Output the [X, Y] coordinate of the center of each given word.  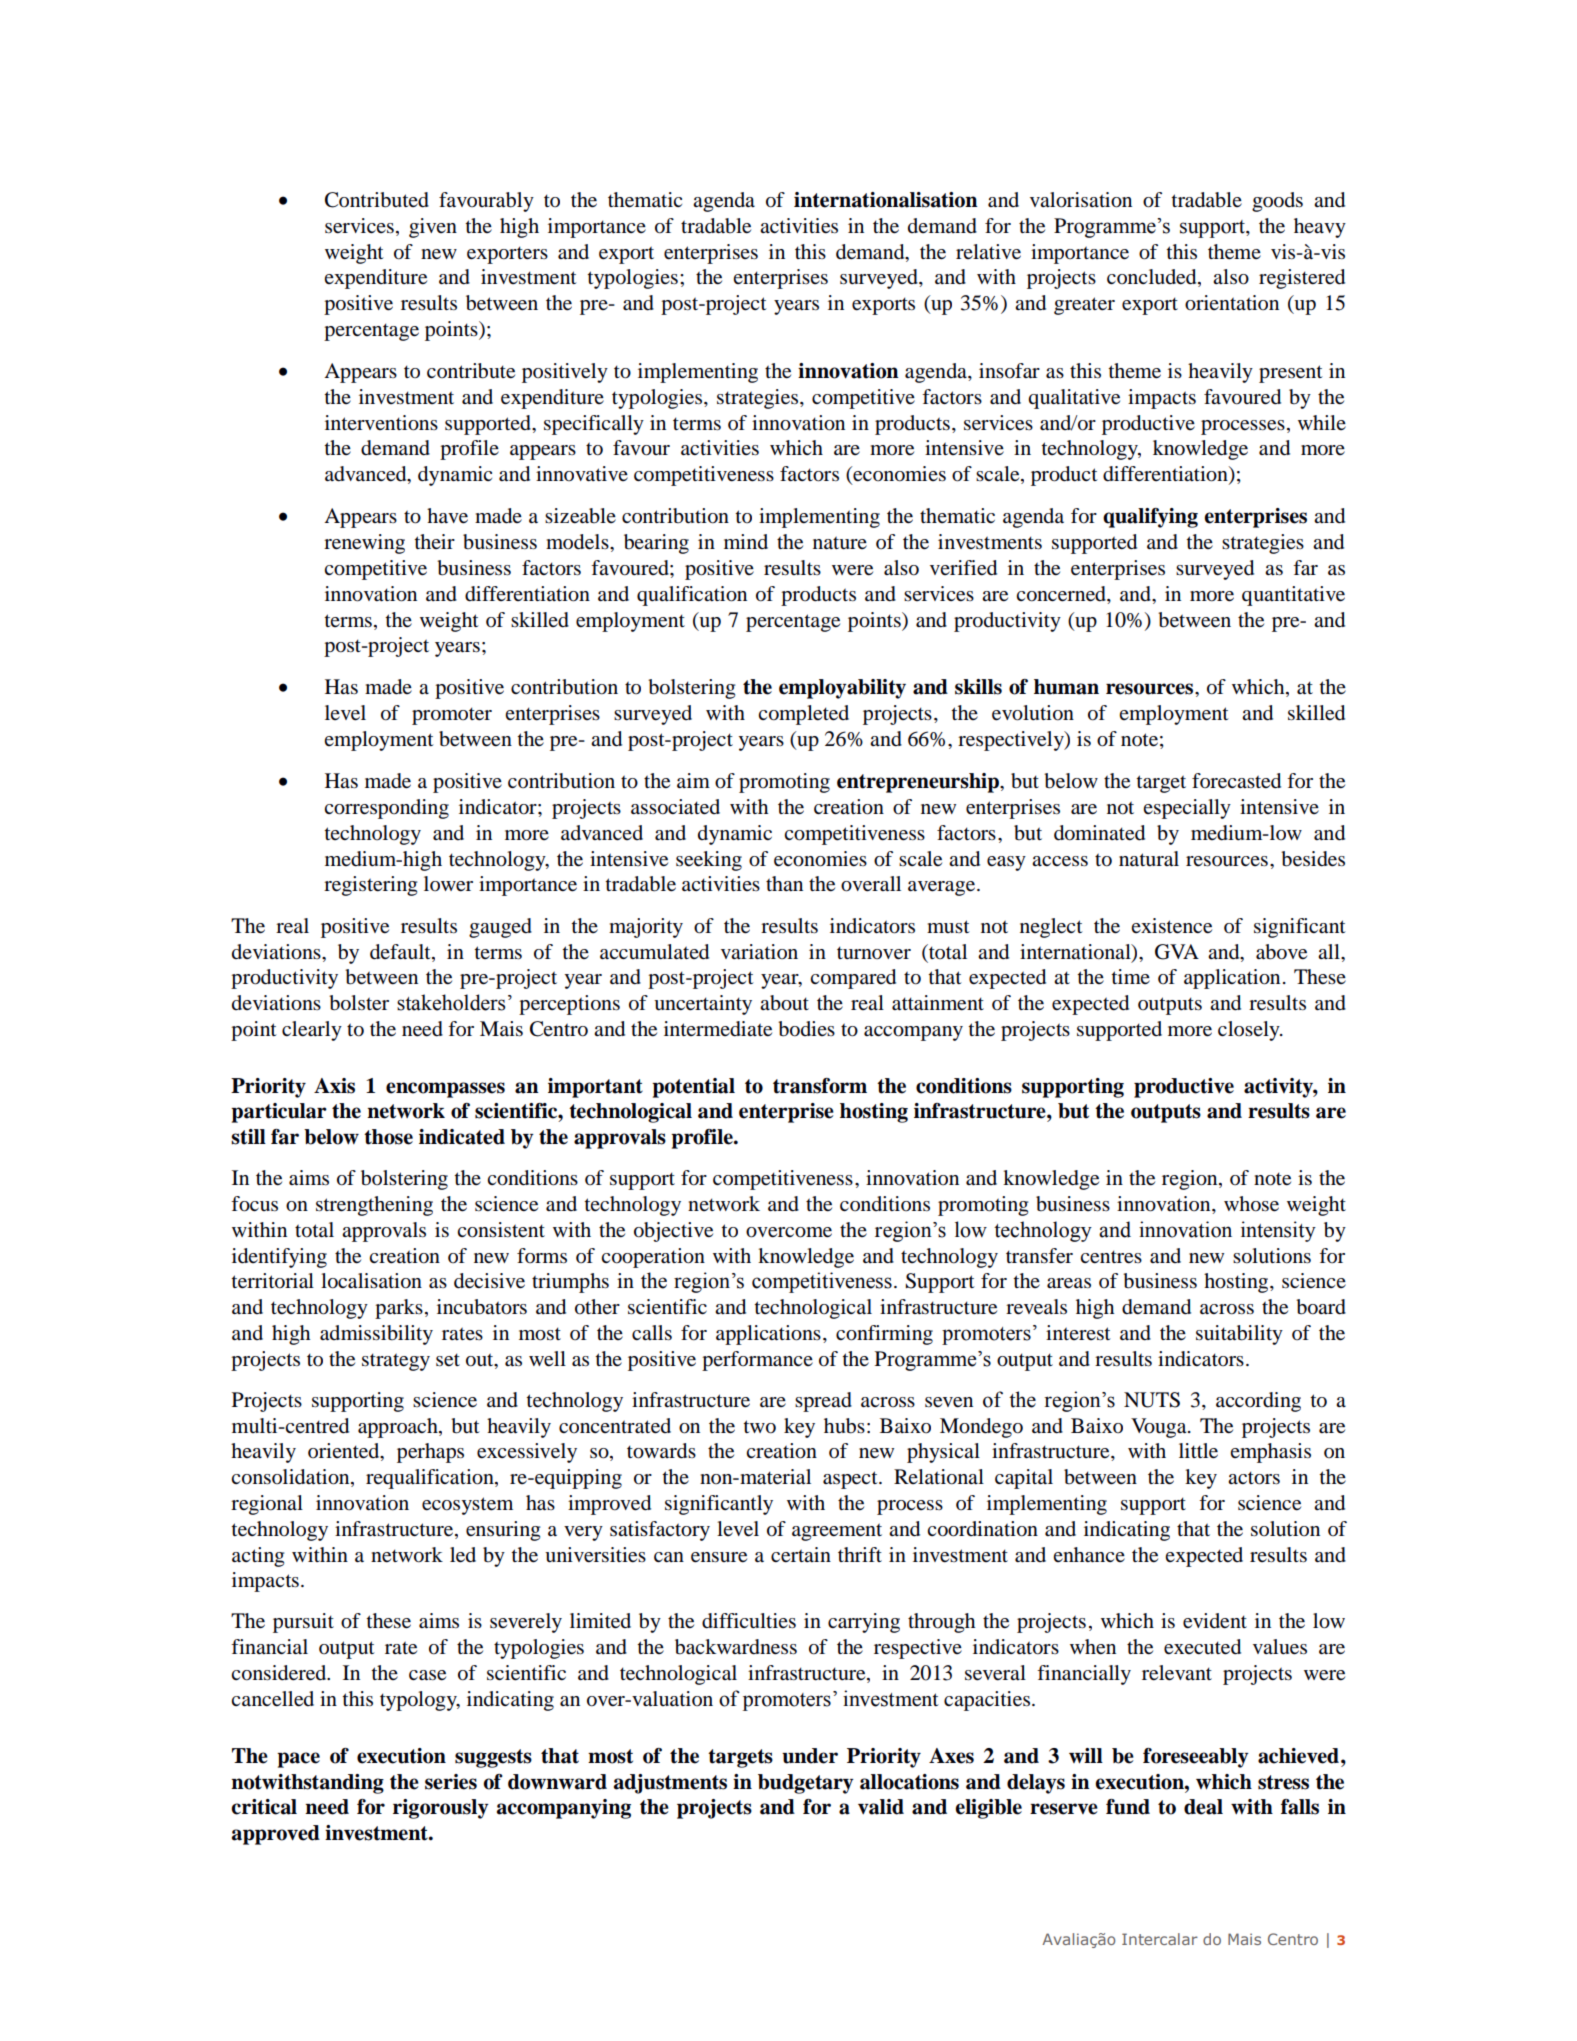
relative [988, 252]
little [1198, 1451]
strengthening [374, 1206]
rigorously [441, 1809]
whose [1251, 1204]
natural [1149, 859]
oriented [345, 1452]
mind [746, 541]
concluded [1153, 278]
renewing [364, 544]
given [433, 228]
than [784, 883]
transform [820, 1086]
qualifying [1150, 518]
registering [370, 886]
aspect [851, 1480]
